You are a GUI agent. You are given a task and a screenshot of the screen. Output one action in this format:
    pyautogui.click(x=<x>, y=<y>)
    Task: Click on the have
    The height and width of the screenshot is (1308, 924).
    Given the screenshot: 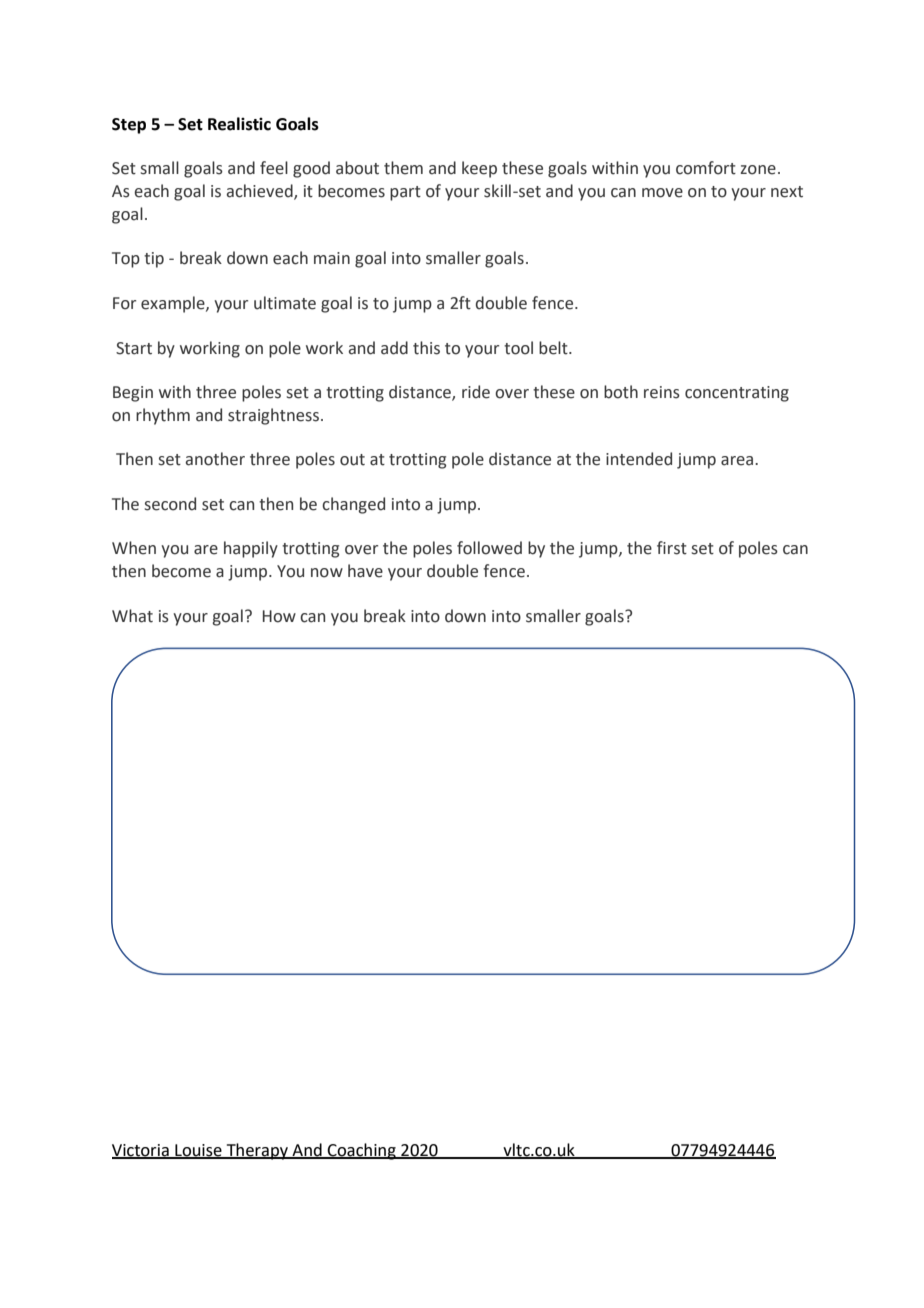 What is the action you would take?
    pyautogui.click(x=365, y=571)
